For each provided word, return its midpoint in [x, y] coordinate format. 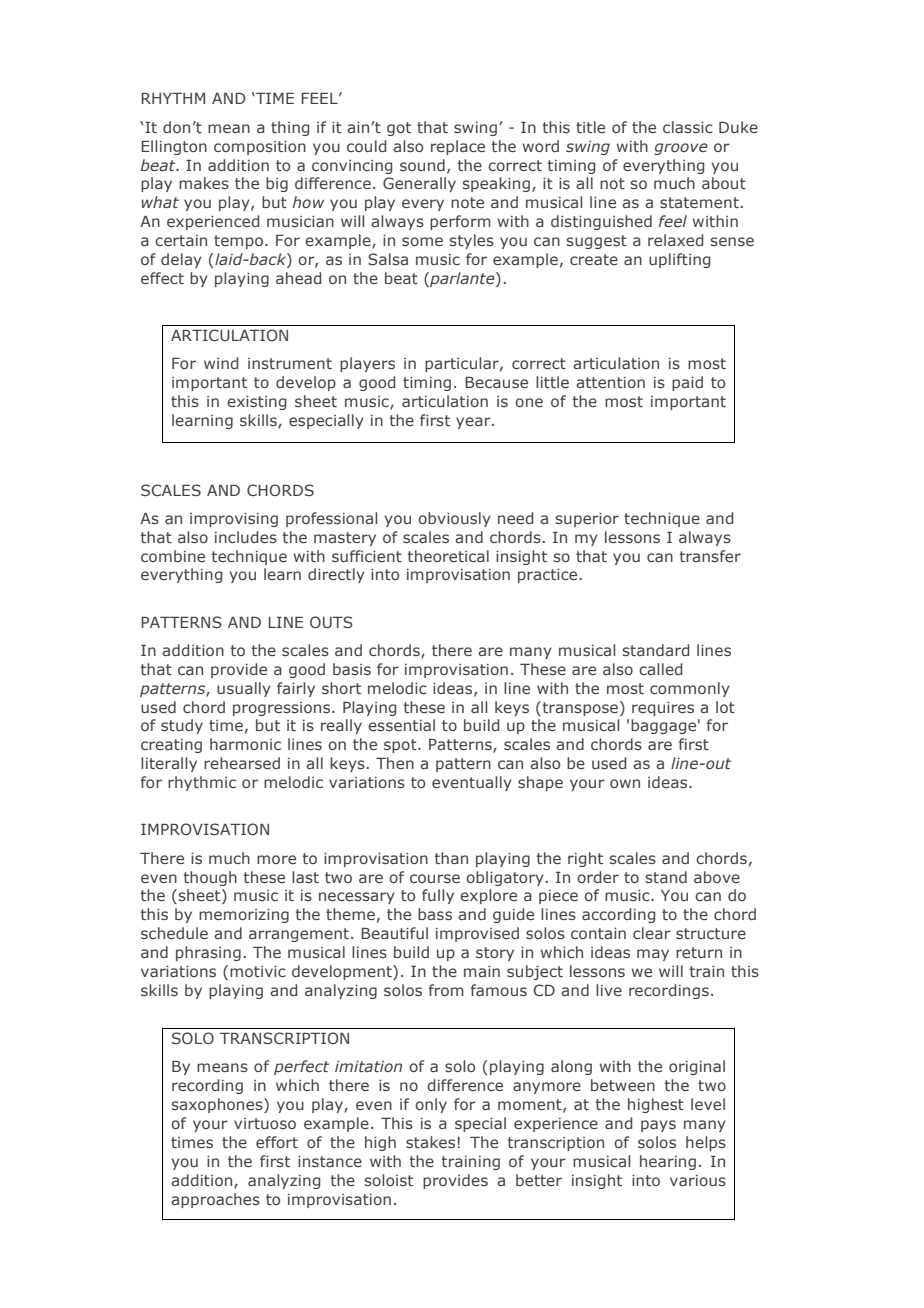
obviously [454, 519]
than [451, 858]
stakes [430, 1142]
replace [458, 147]
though [210, 878]
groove [681, 149]
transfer [710, 556]
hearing [668, 1162]
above [717, 877]
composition [260, 148]
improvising [234, 520]
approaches [215, 1200]
